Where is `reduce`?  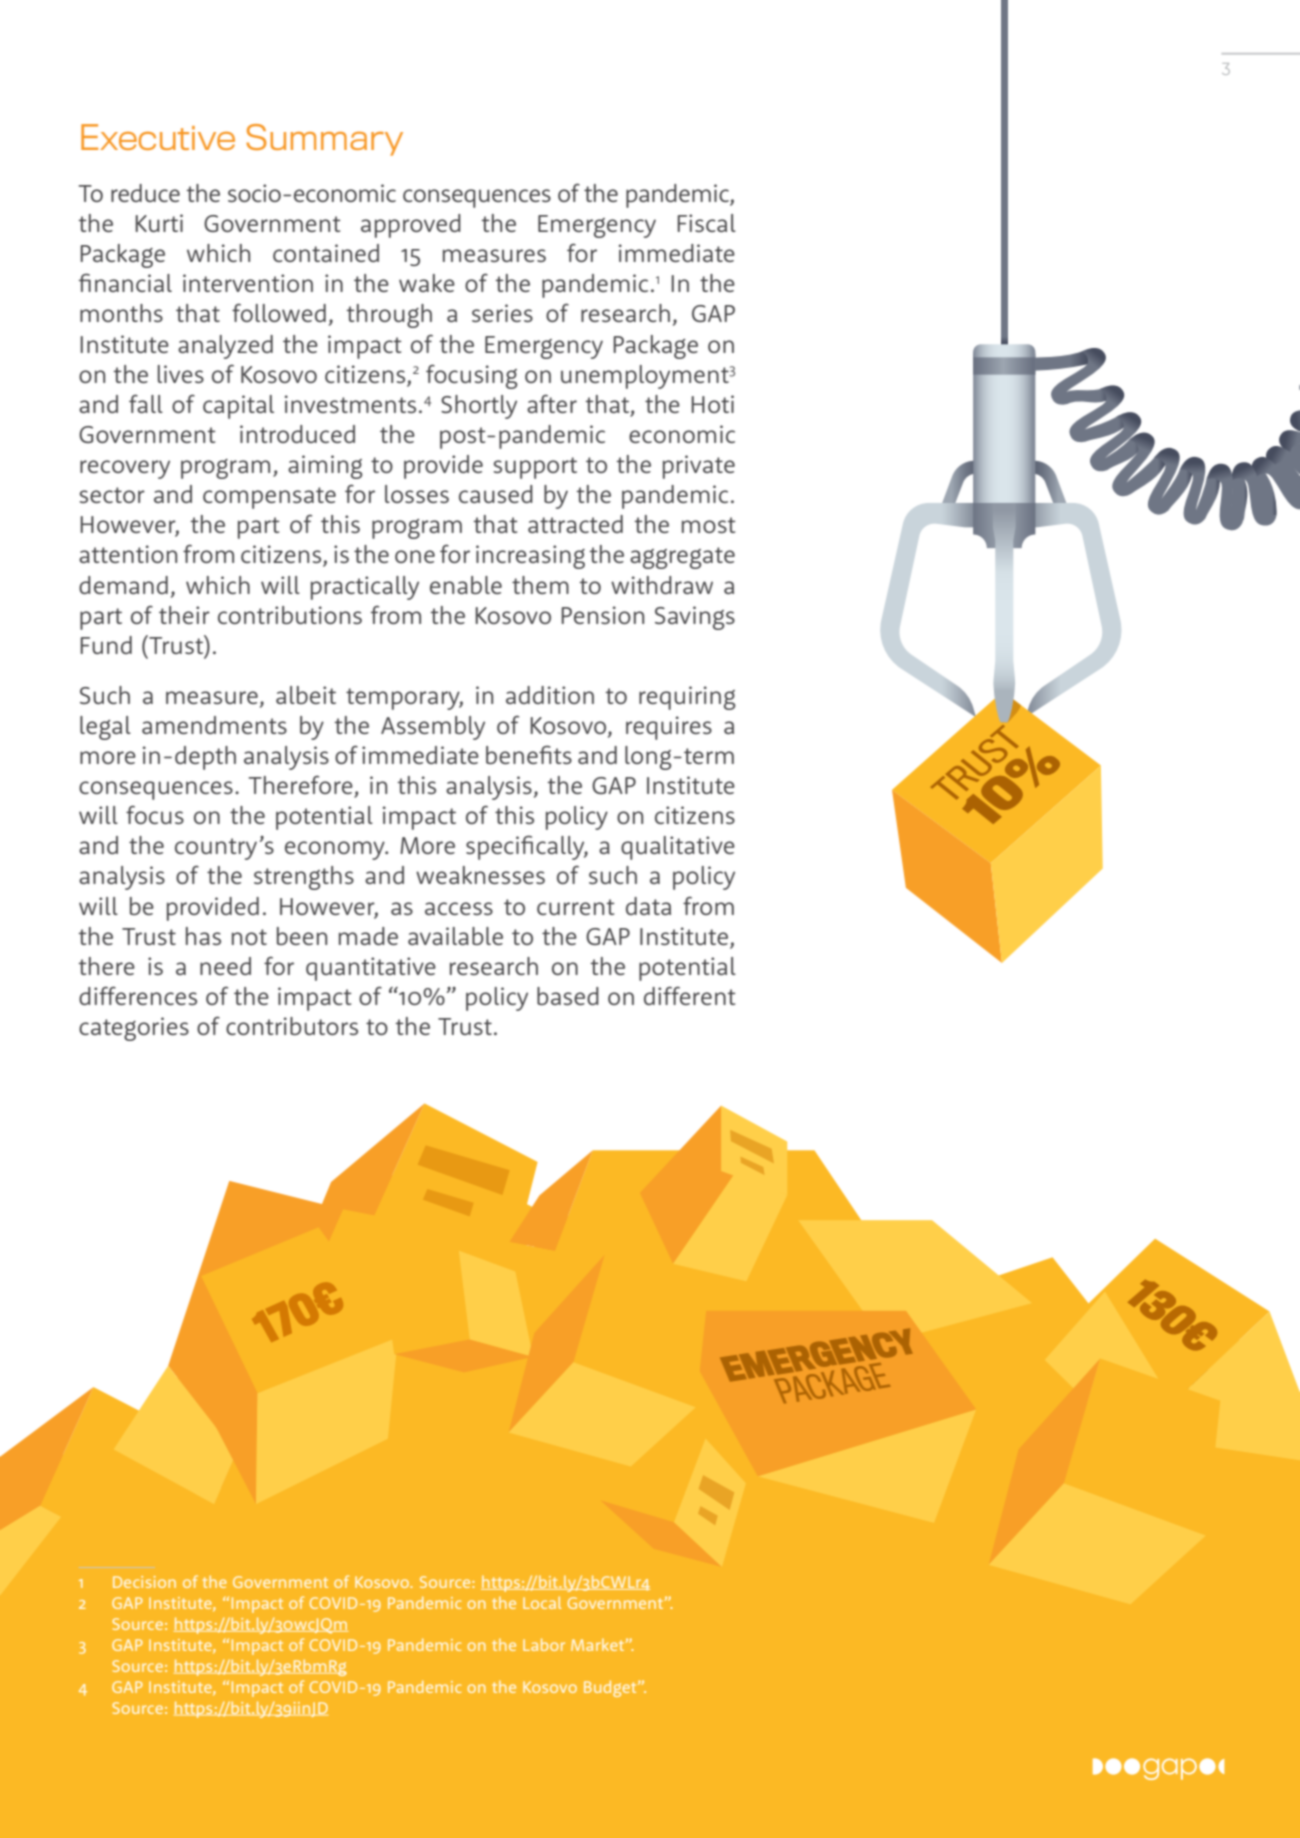 reduce is located at coordinates (145, 193).
